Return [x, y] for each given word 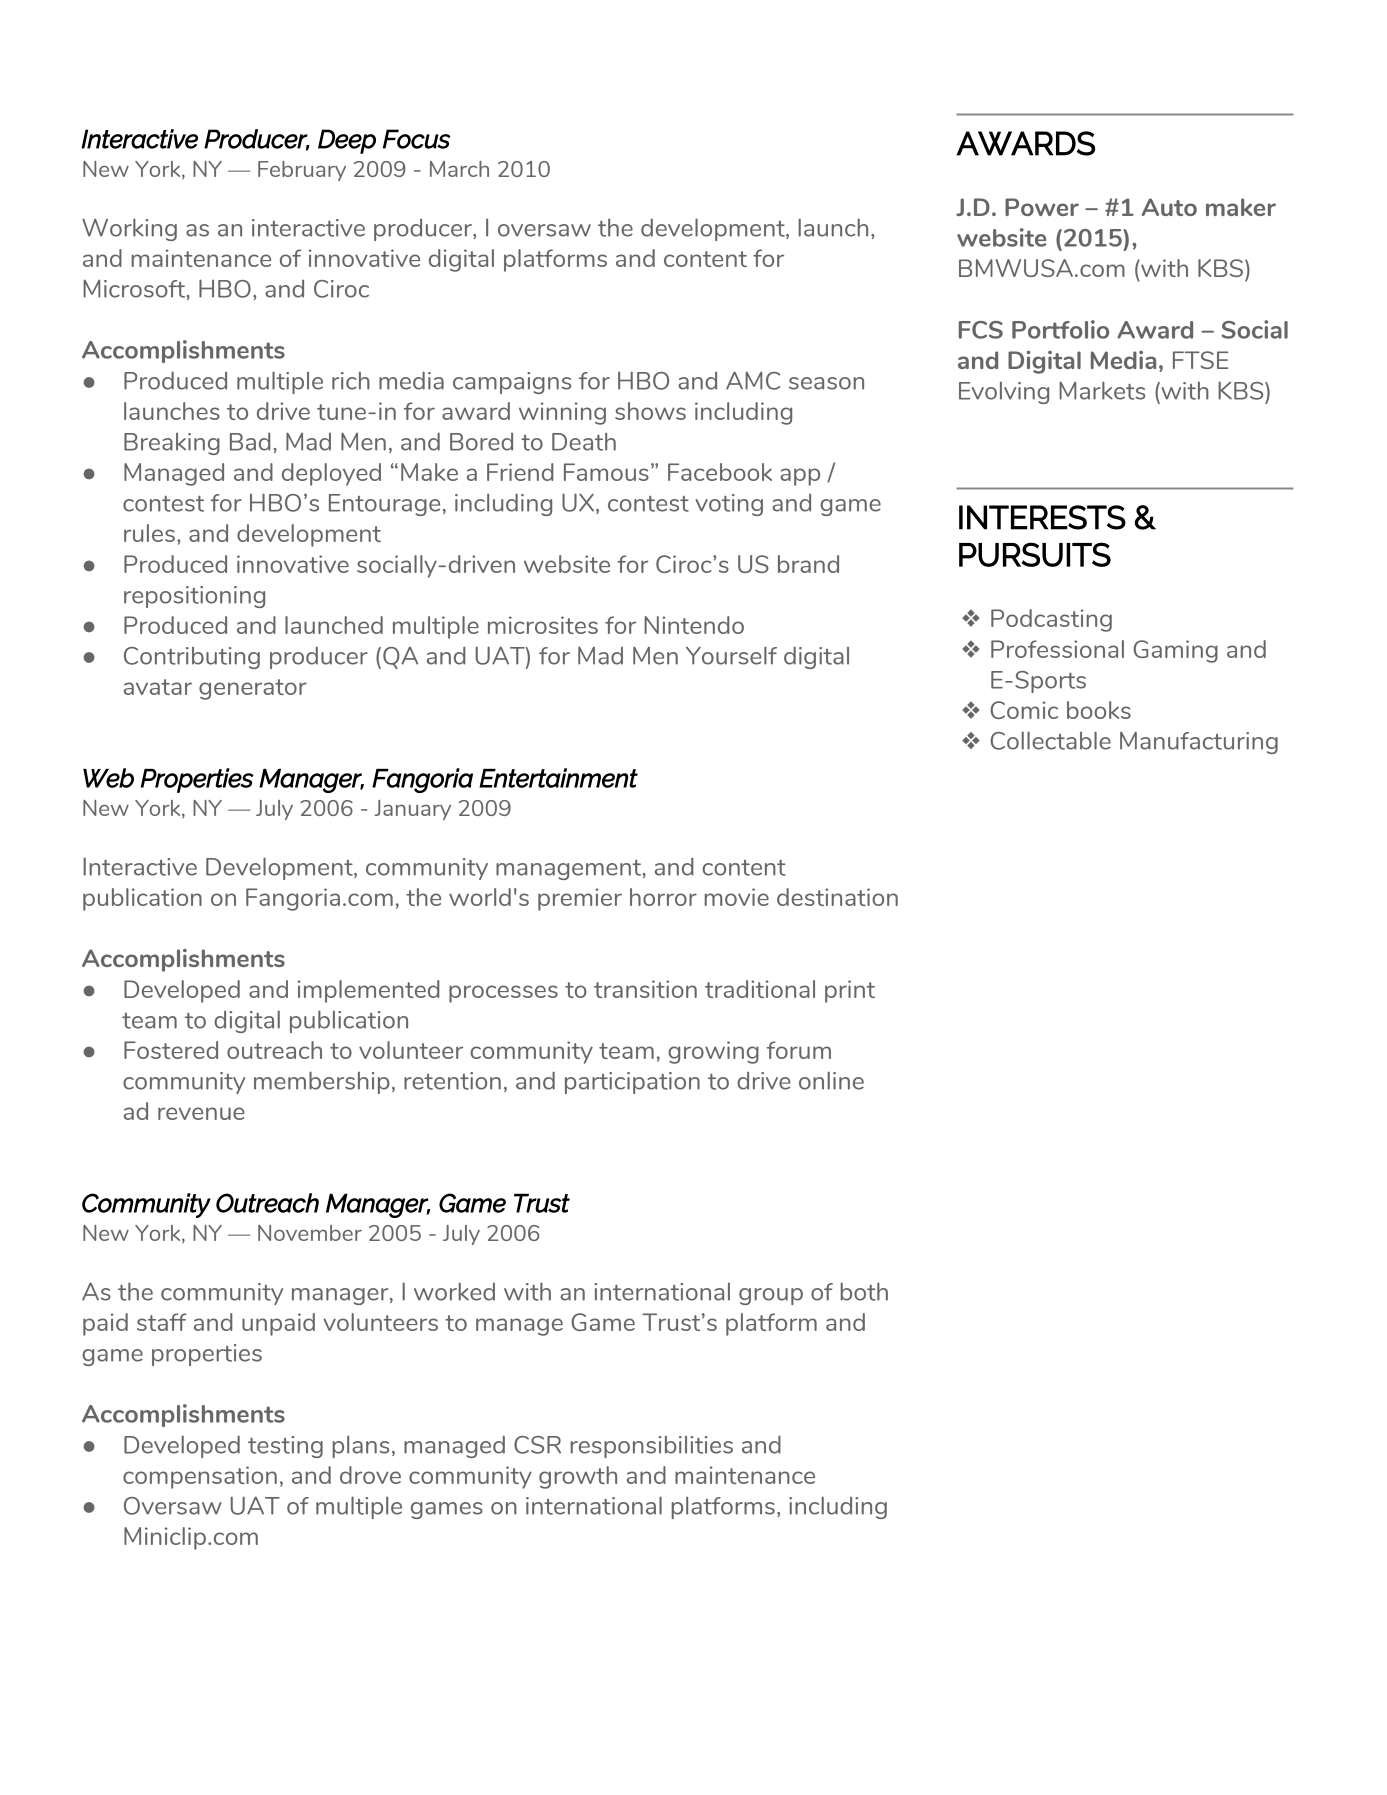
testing [285, 1447]
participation [632, 1083]
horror [663, 897]
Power [1042, 207]
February [302, 171]
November [310, 1233]
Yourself [731, 655]
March [459, 169]
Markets [1102, 390]
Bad [250, 441]
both [864, 1291]
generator [253, 689]
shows [650, 411]
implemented [368, 991]
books [1099, 710]
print [850, 991]
